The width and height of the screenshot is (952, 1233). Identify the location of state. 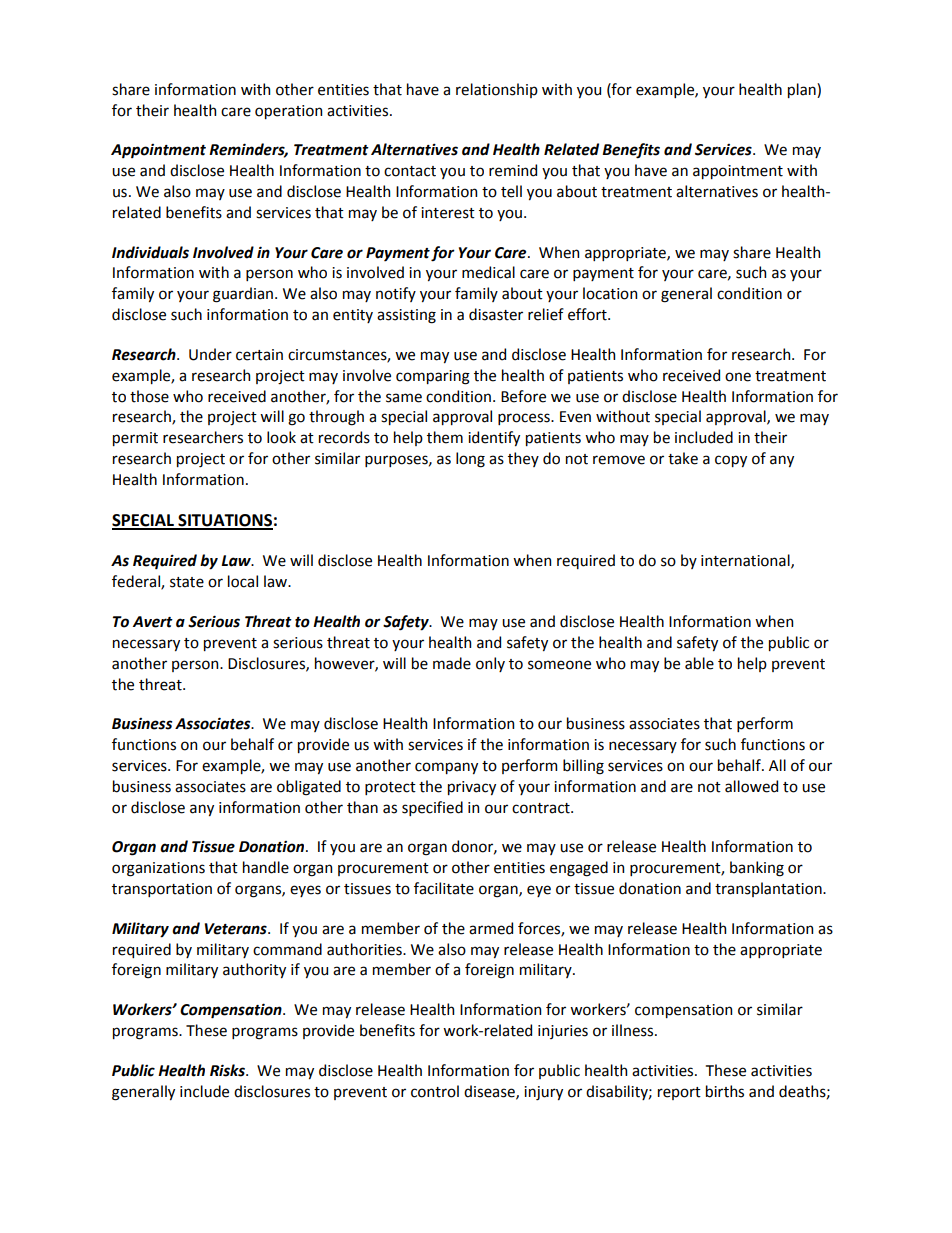
(187, 582).
